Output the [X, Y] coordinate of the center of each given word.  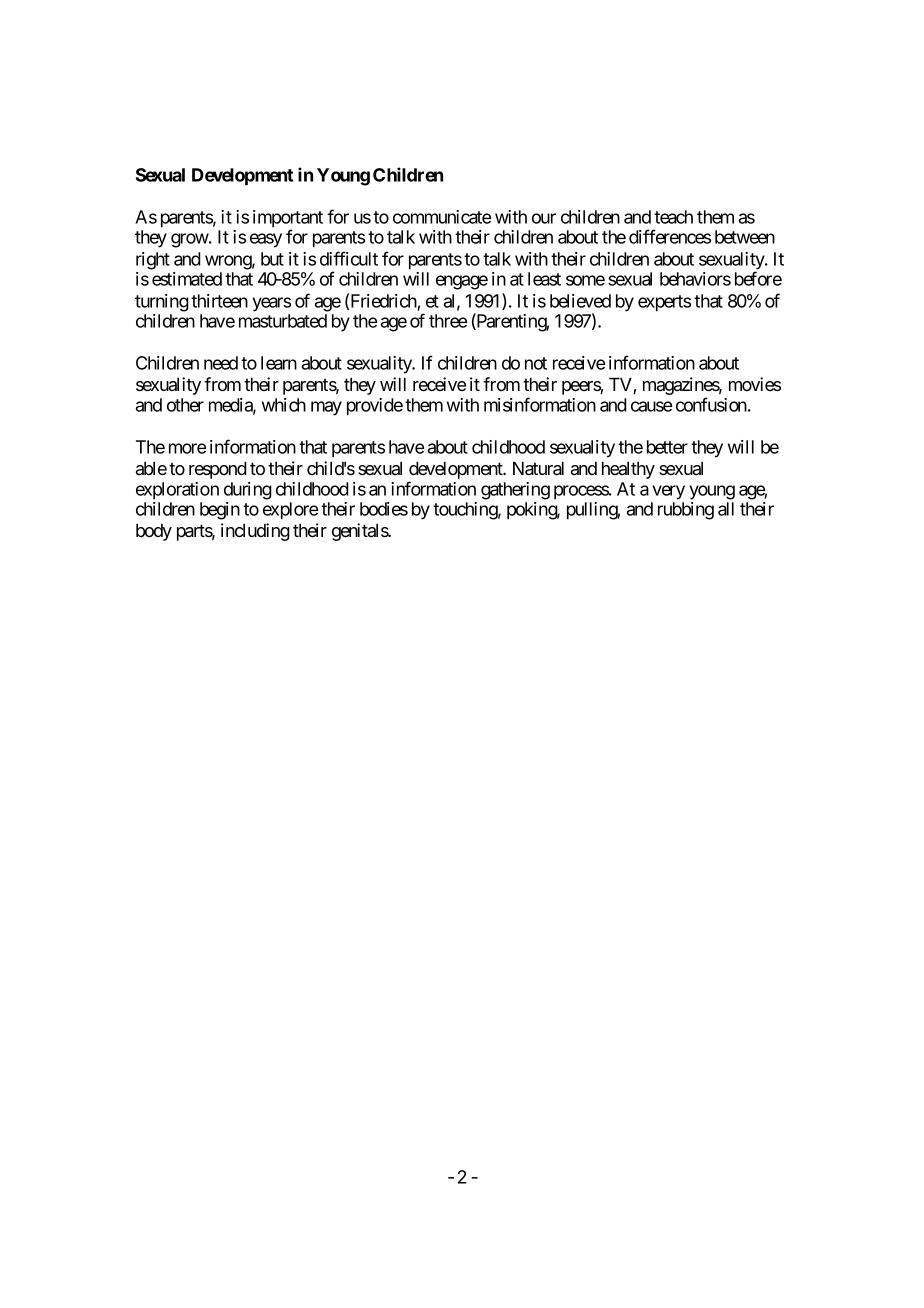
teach [673, 217]
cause [651, 406]
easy [266, 240]
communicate [442, 217]
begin [220, 511]
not [536, 363]
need [221, 363]
